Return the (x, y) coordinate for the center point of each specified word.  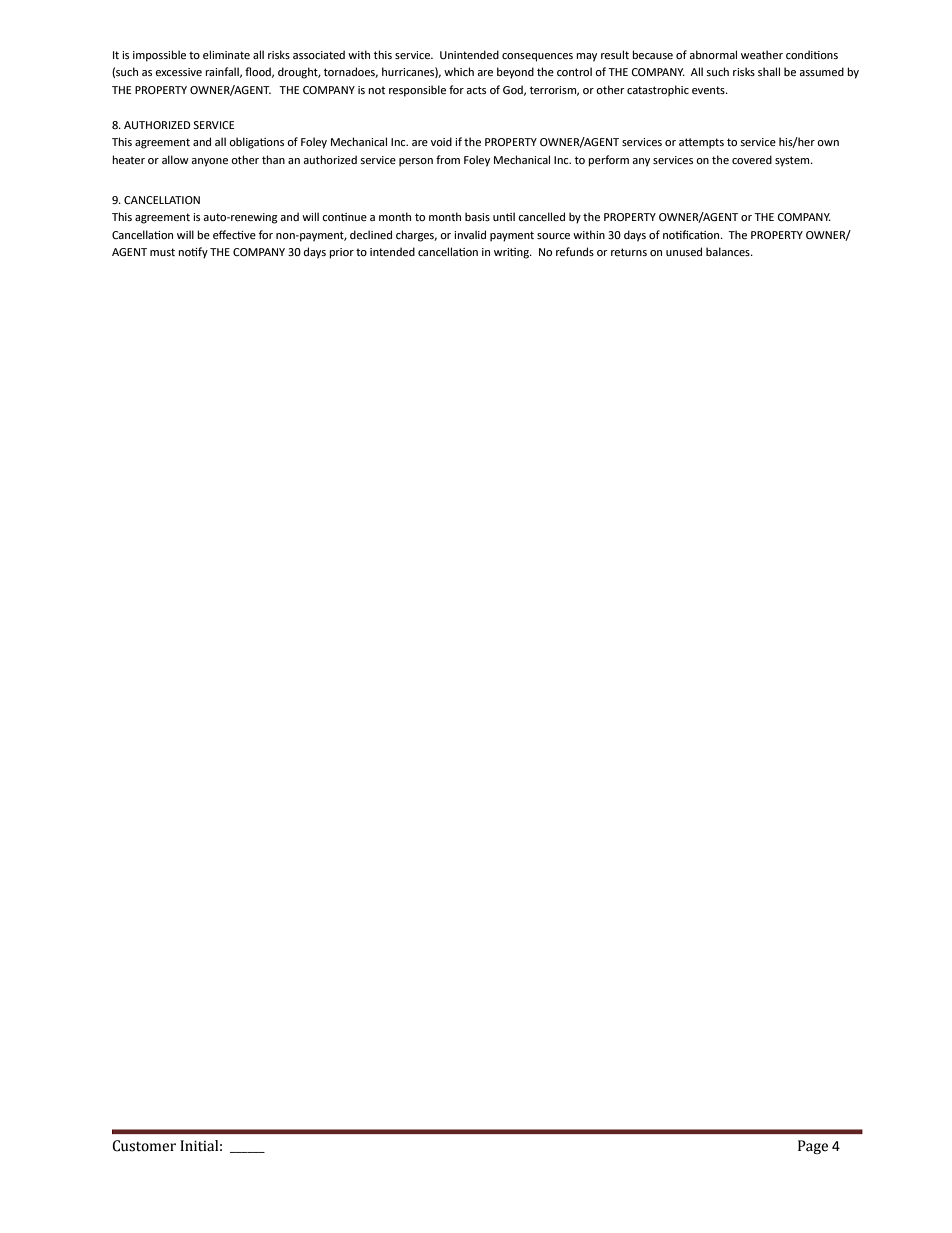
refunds (575, 251)
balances (729, 251)
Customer (144, 1146)
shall (769, 71)
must (162, 252)
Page (813, 1147)
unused (684, 251)
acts (476, 90)
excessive (178, 72)
